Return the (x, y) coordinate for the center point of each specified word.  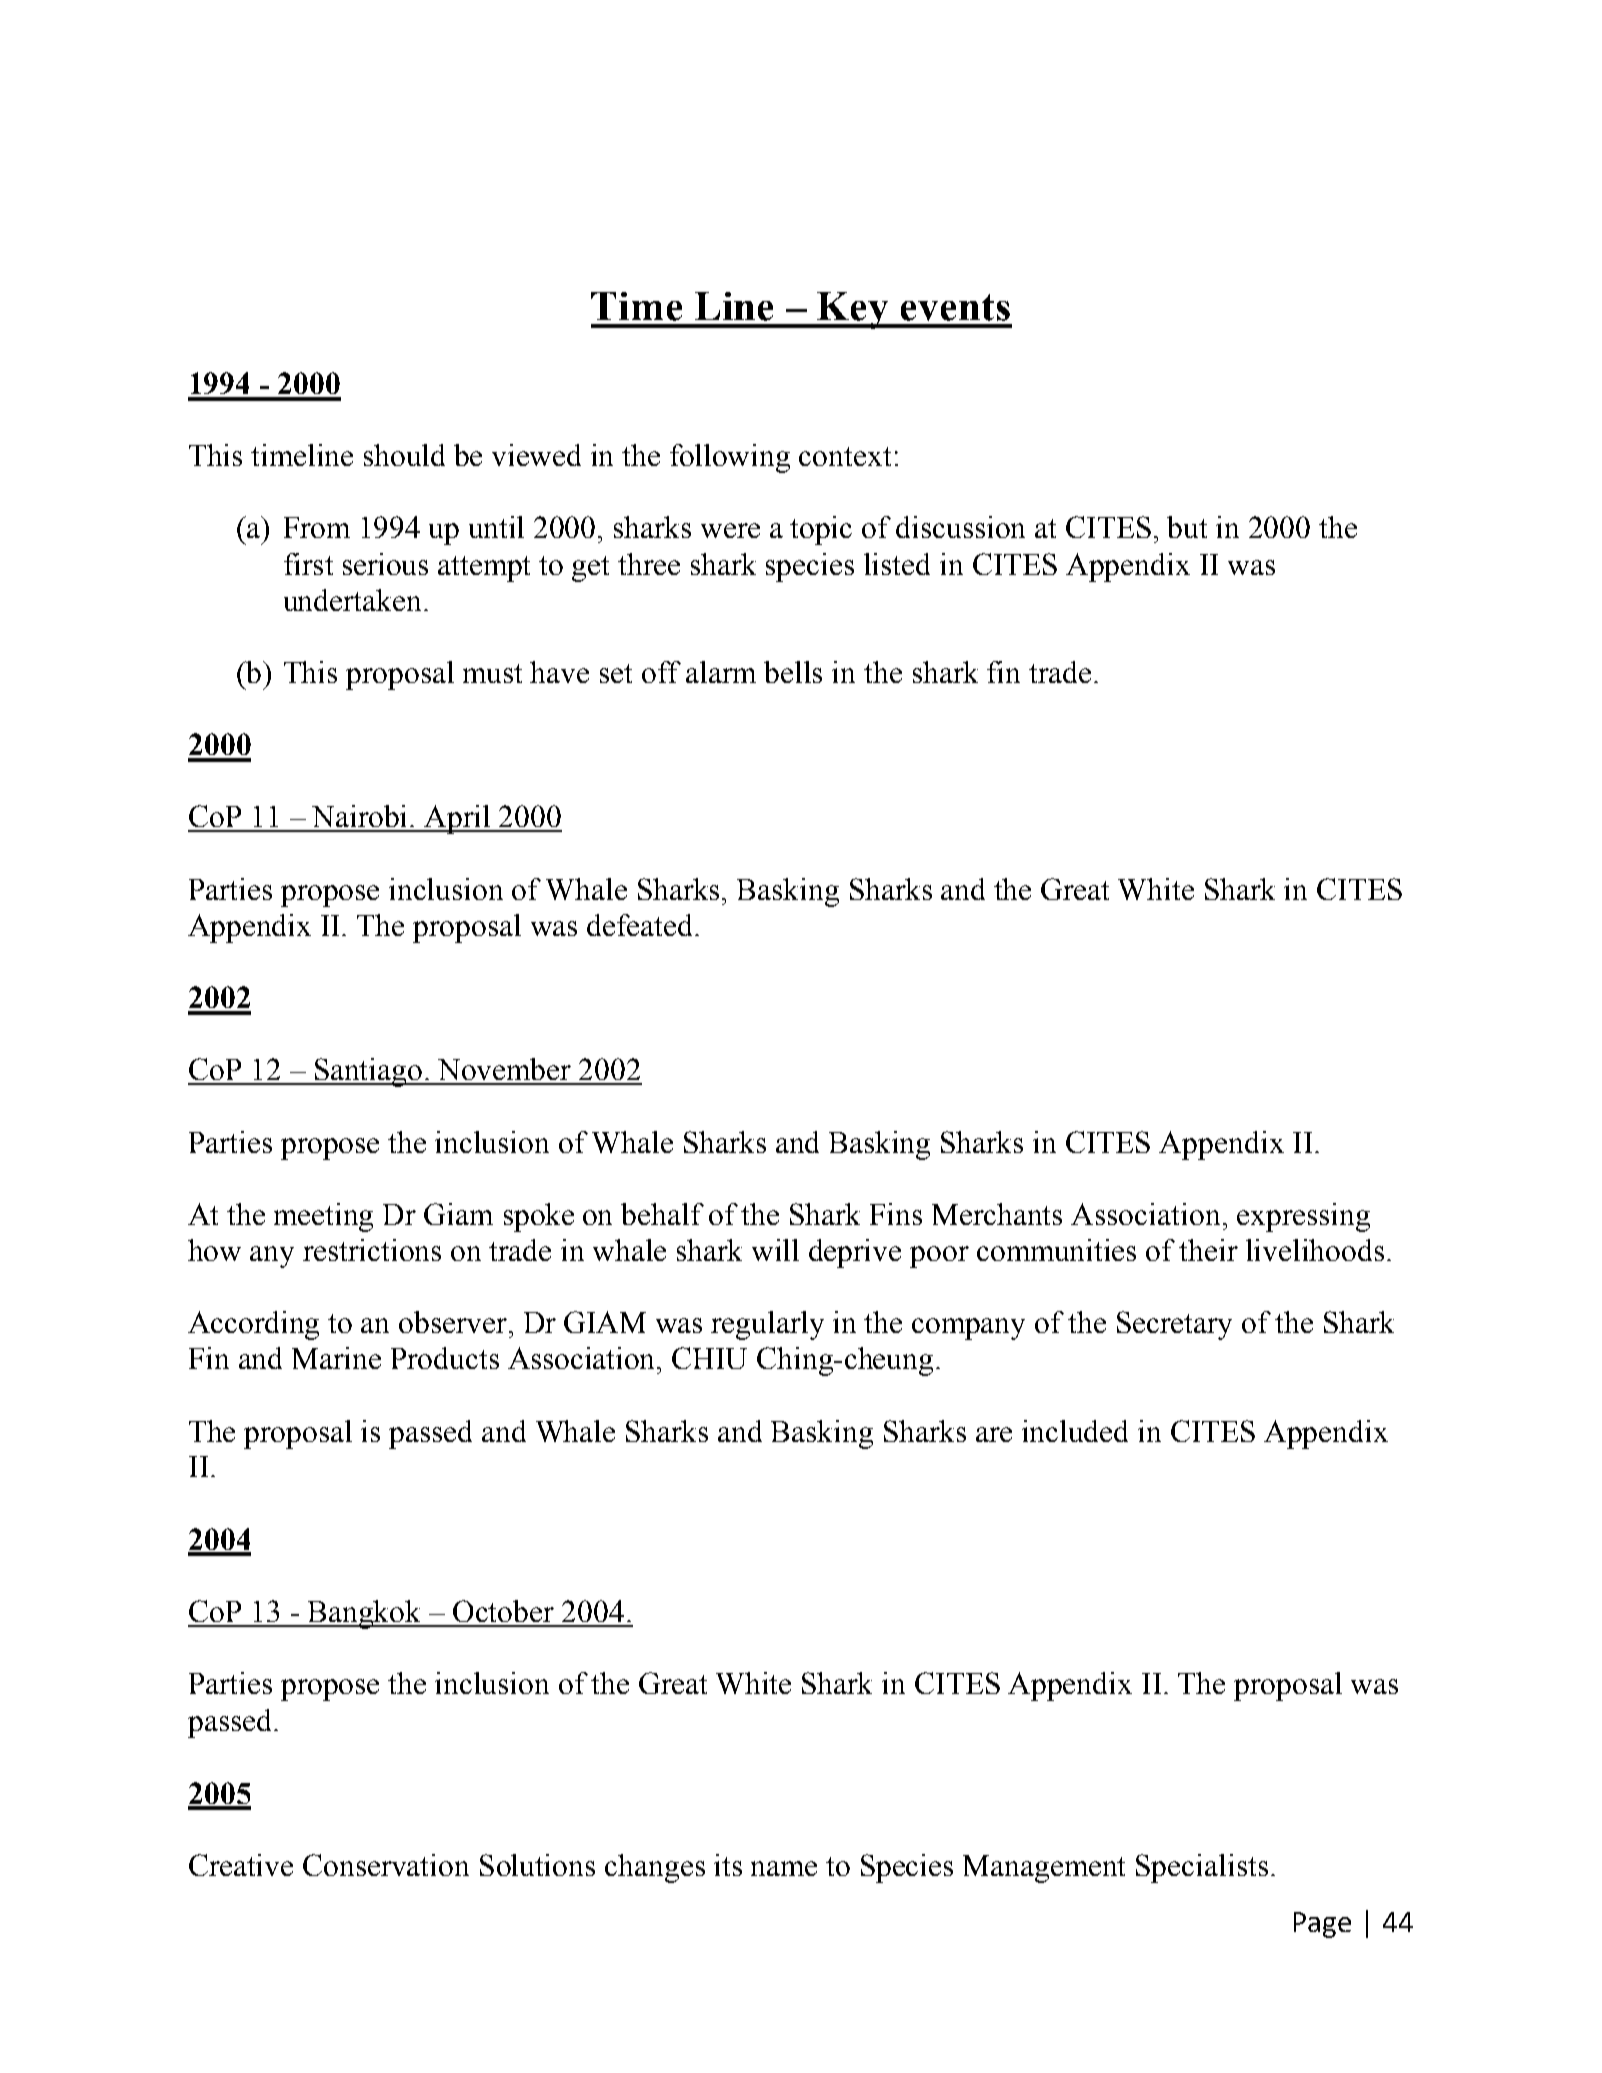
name (784, 1868)
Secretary (1174, 1325)
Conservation (386, 1865)
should (404, 455)
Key (853, 310)
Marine (336, 1358)
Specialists (1202, 1868)
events (955, 307)
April (458, 819)
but (1187, 527)
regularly (767, 1325)
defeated (639, 925)
